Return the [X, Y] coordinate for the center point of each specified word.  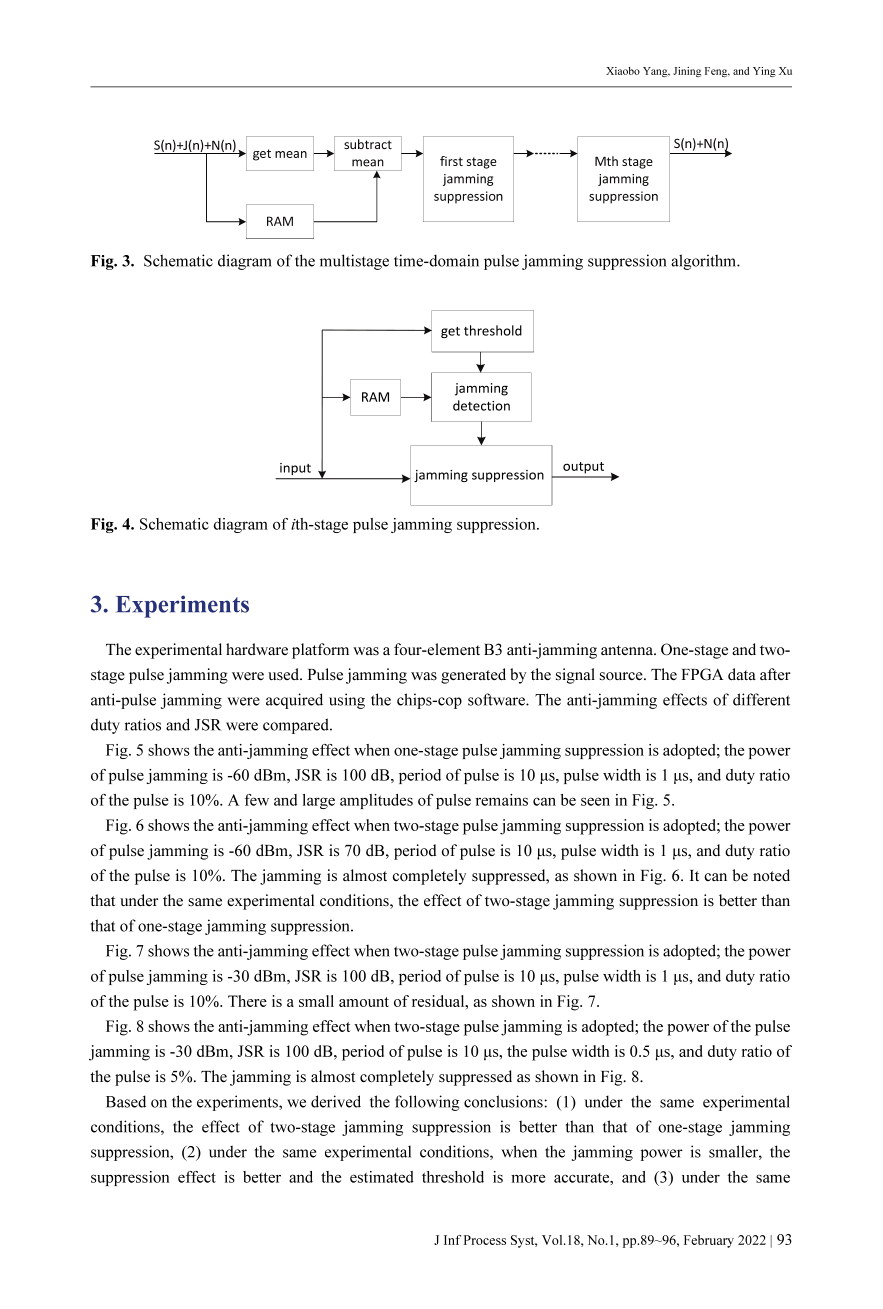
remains [502, 800]
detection [481, 405]
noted [771, 875]
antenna [628, 650]
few [257, 800]
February [709, 1241]
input [295, 469]
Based [126, 1101]
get [450, 332]
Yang [656, 72]
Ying [764, 72]
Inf [452, 1240]
